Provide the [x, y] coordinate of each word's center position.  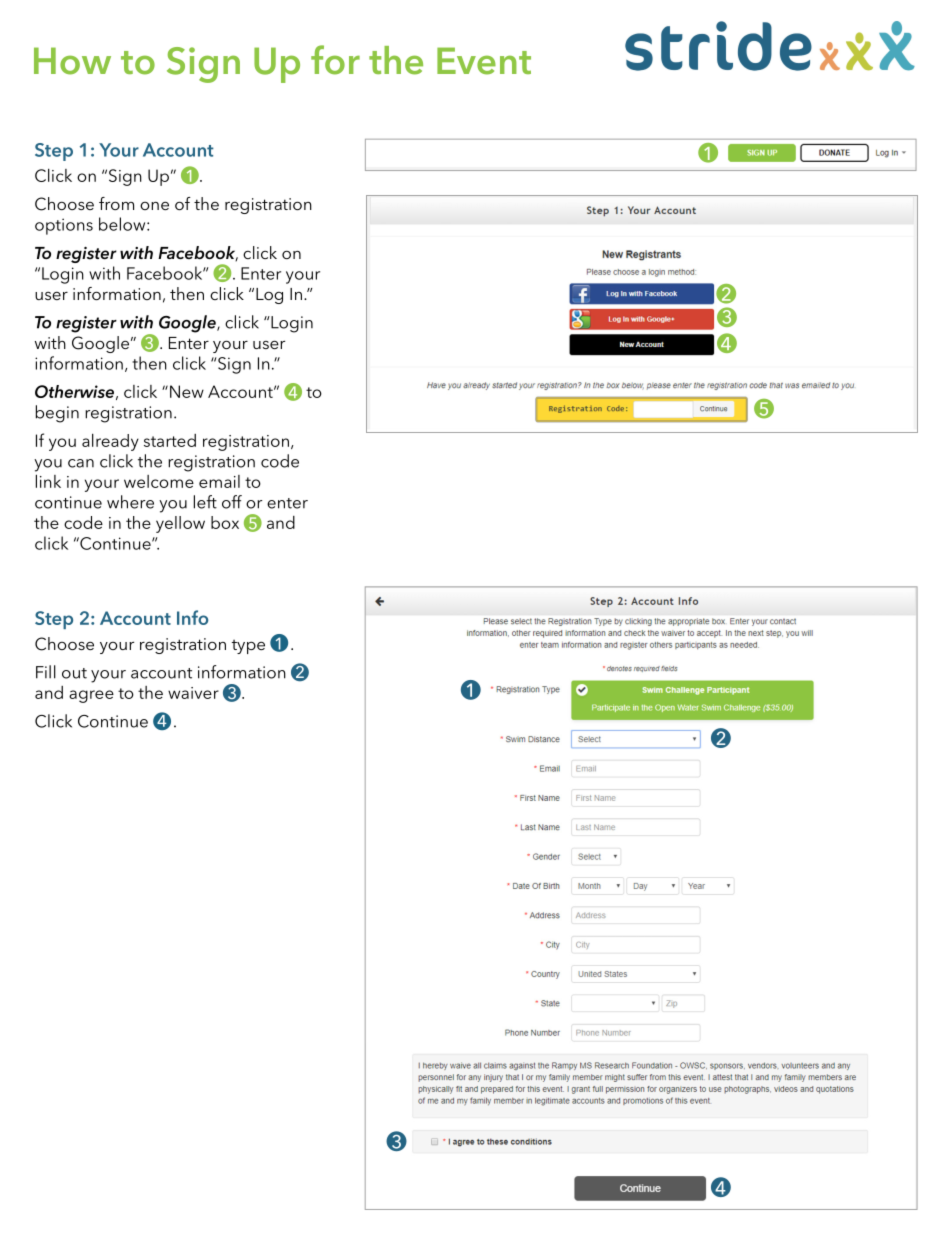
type [248, 647]
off [232, 502]
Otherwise [74, 391]
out [74, 673]
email [219, 481]
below [123, 224]
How [72, 61]
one [154, 206]
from [116, 203]
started [170, 440]
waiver [193, 693]
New [187, 391]
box [225, 522]
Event [484, 61]
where [130, 502]
